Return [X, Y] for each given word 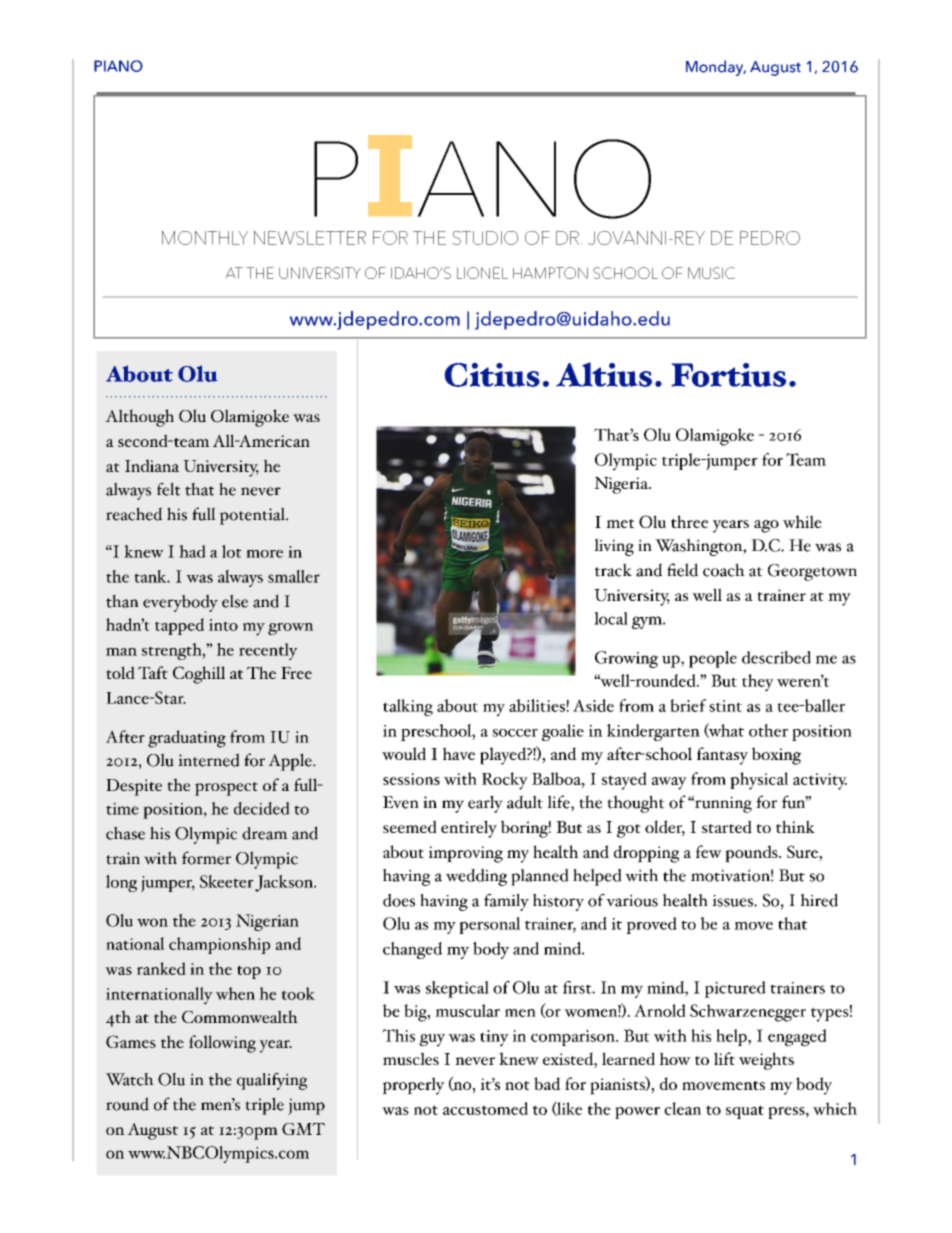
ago [766, 526]
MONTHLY [205, 238]
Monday [716, 68]
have [459, 753]
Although [139, 418]
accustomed [485, 1108]
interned [208, 760]
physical [759, 781]
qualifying [272, 1081]
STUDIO [485, 238]
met [620, 523]
